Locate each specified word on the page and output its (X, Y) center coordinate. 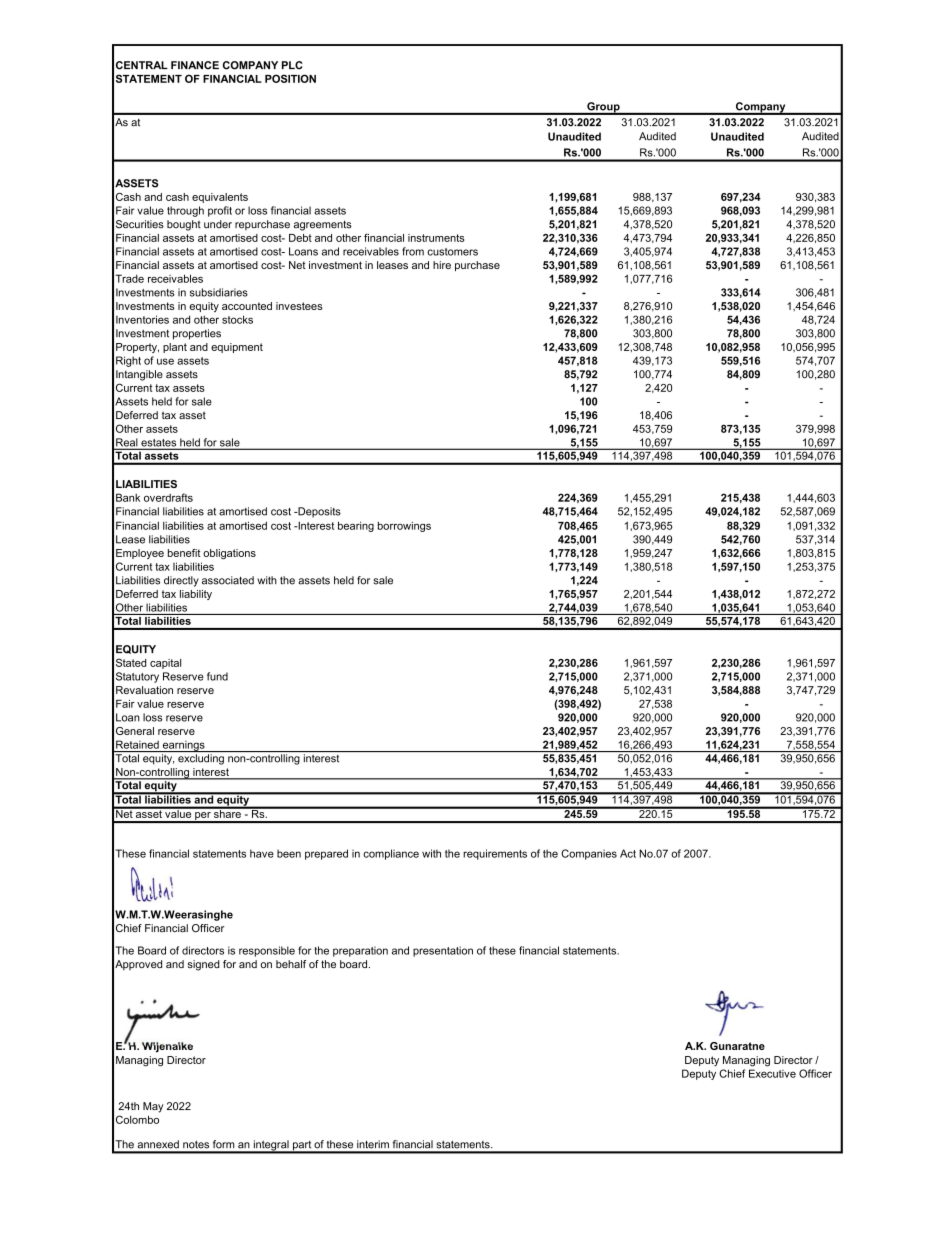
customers (452, 252)
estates (159, 444)
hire (442, 265)
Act (628, 853)
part (302, 1147)
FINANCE (195, 65)
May (153, 1107)
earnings (183, 746)
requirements (495, 854)
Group (603, 108)
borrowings (404, 526)
